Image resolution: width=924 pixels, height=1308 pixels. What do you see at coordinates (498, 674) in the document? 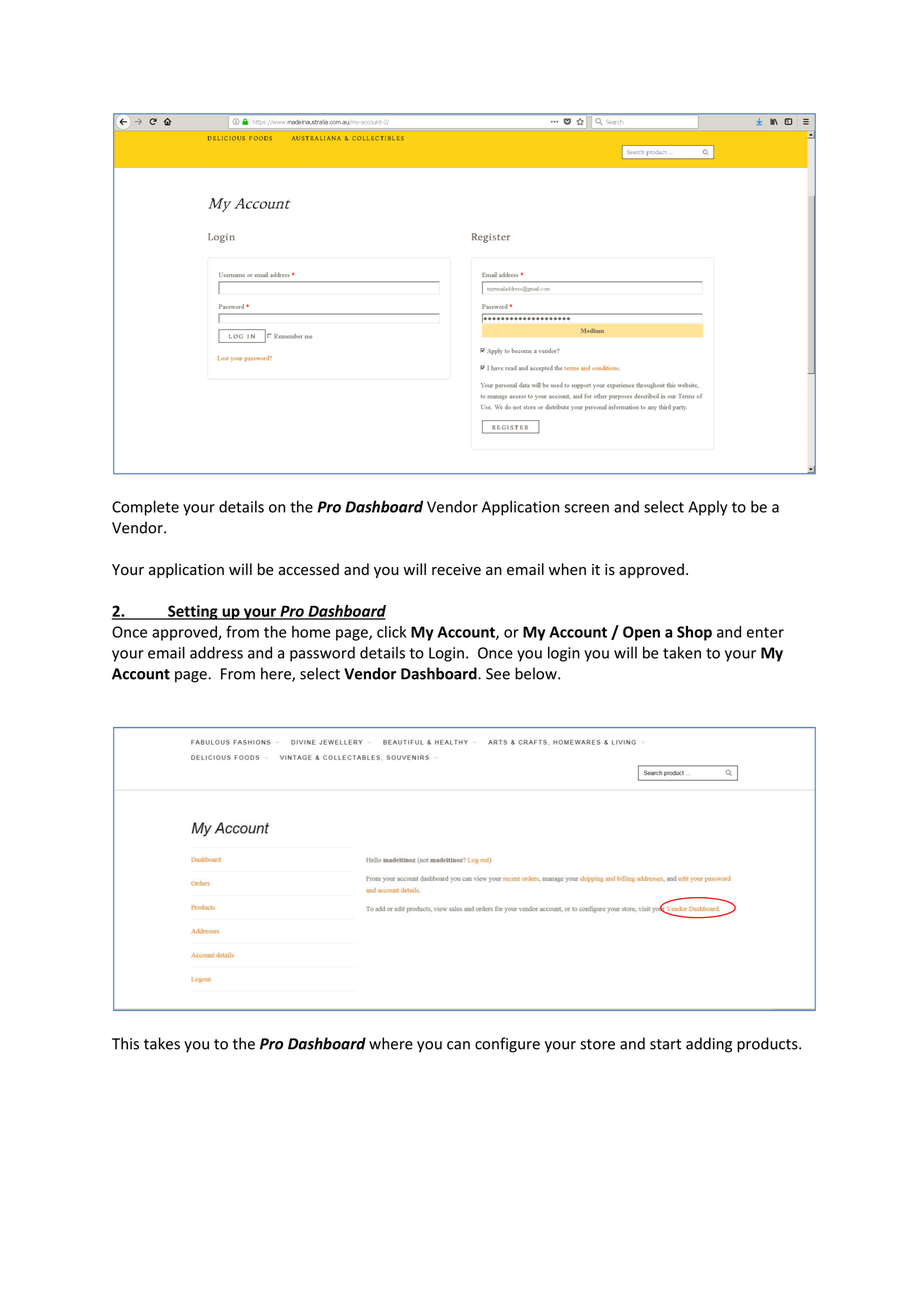
I see `See` at bounding box center [498, 674].
